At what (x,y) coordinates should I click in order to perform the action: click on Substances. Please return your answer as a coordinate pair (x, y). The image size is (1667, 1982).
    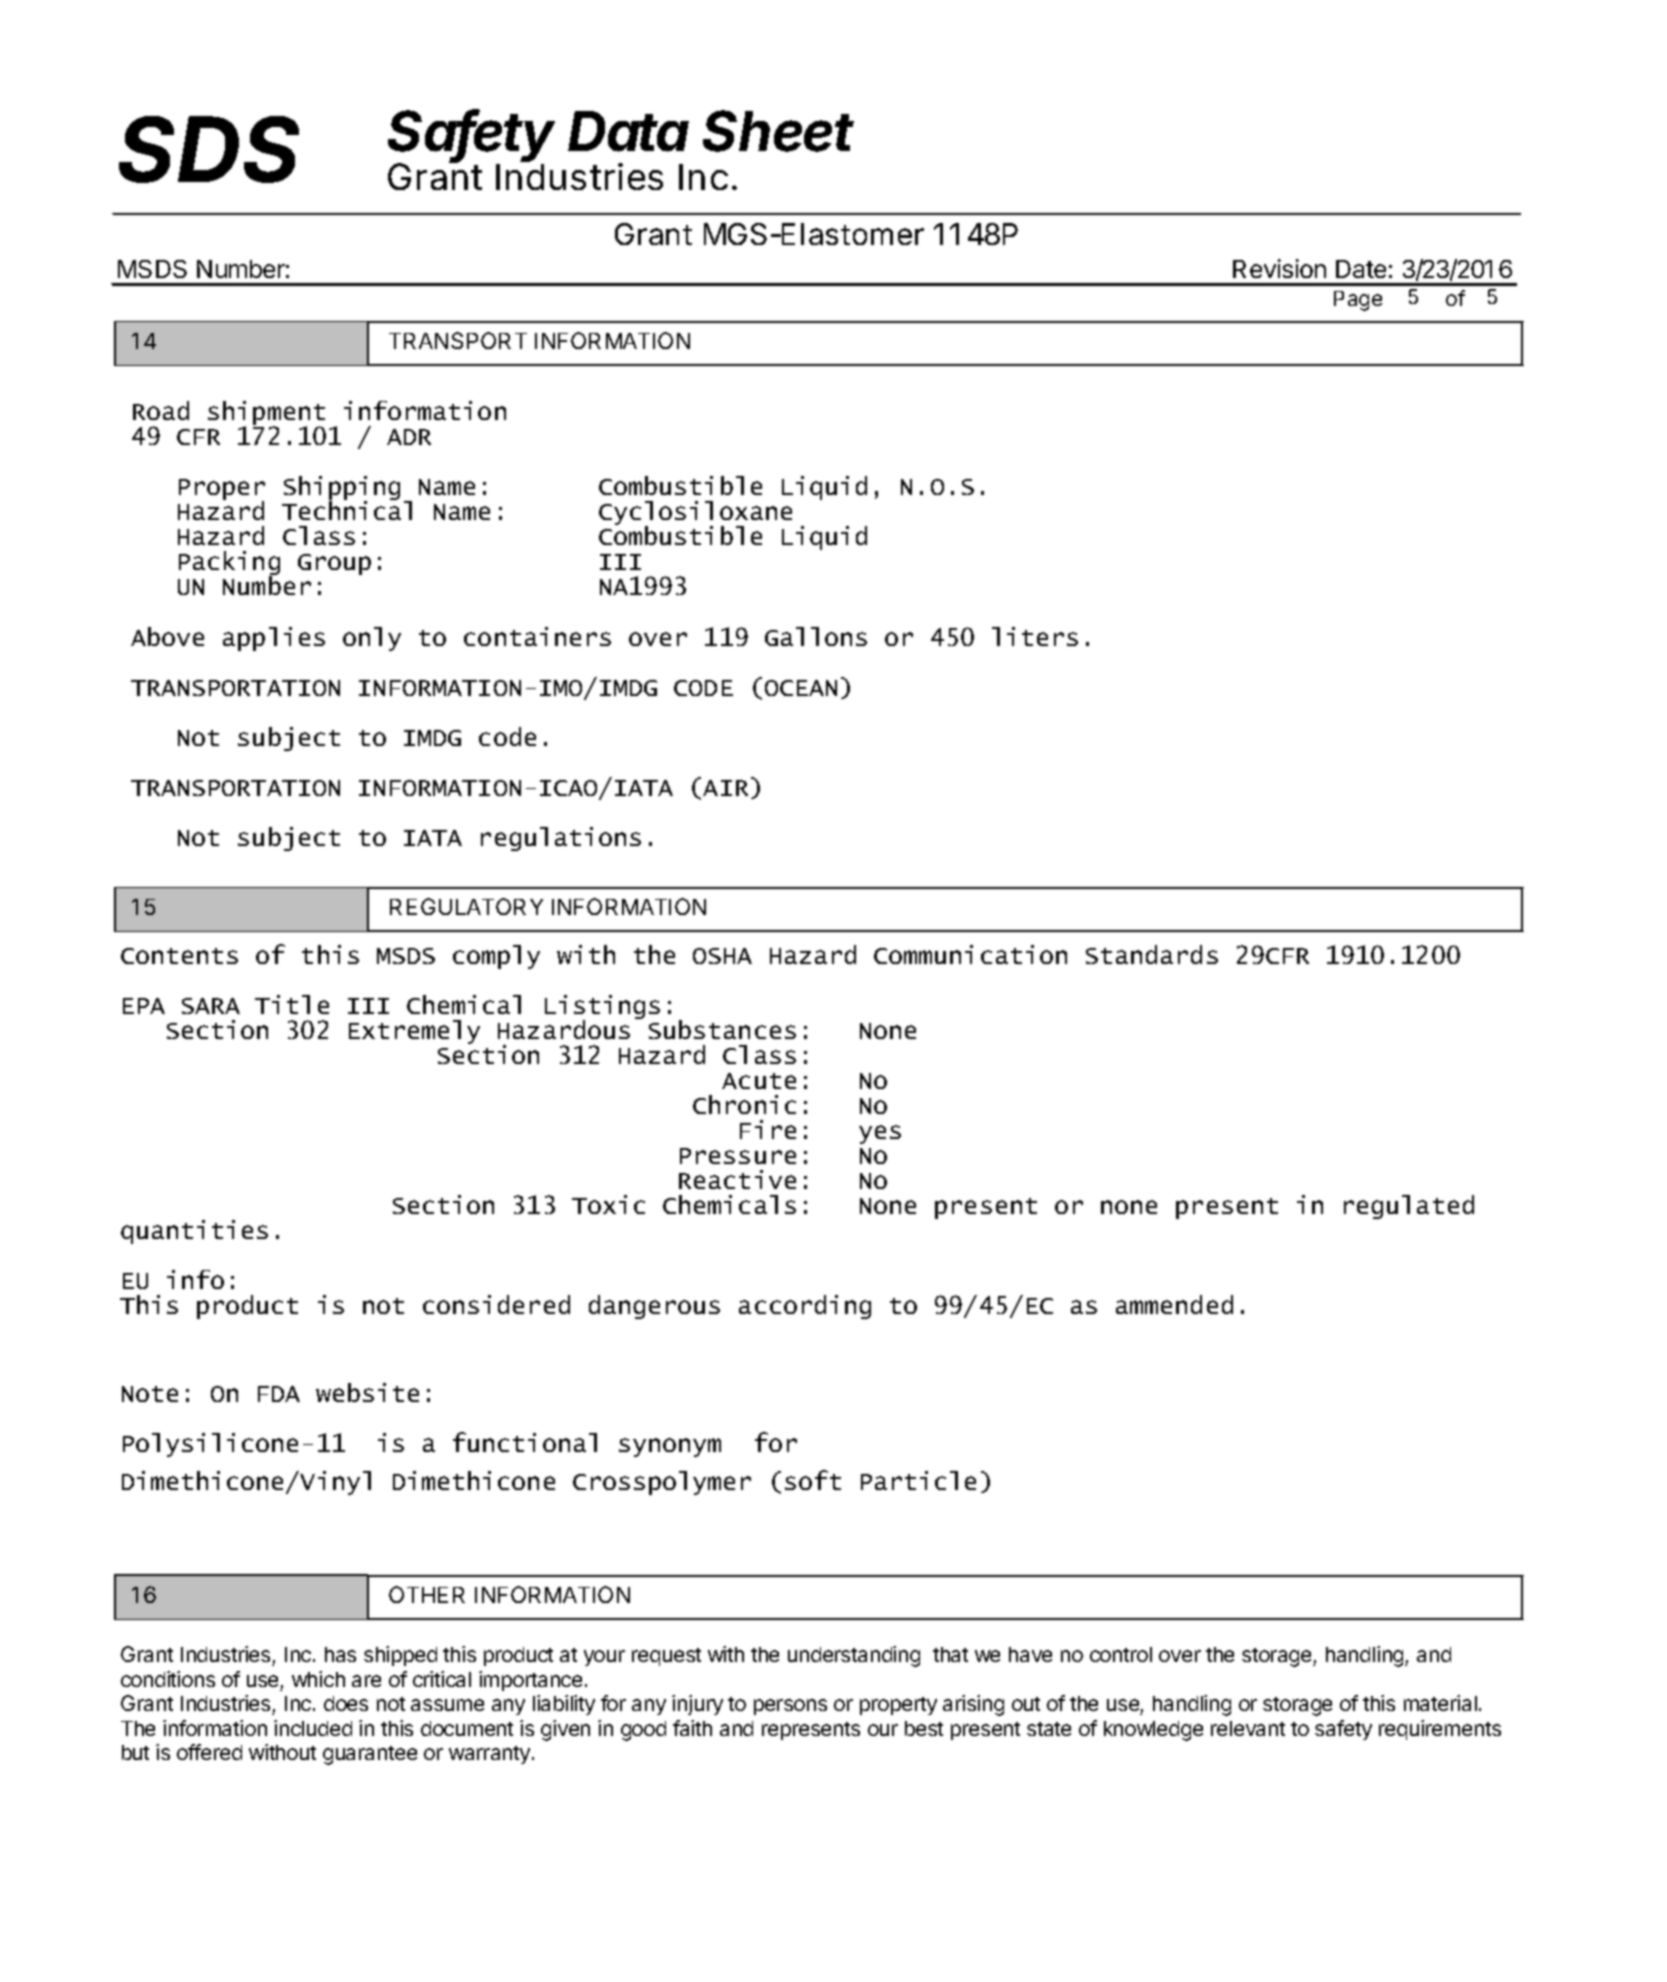
    Looking at the image, I should click on (722, 1029).
